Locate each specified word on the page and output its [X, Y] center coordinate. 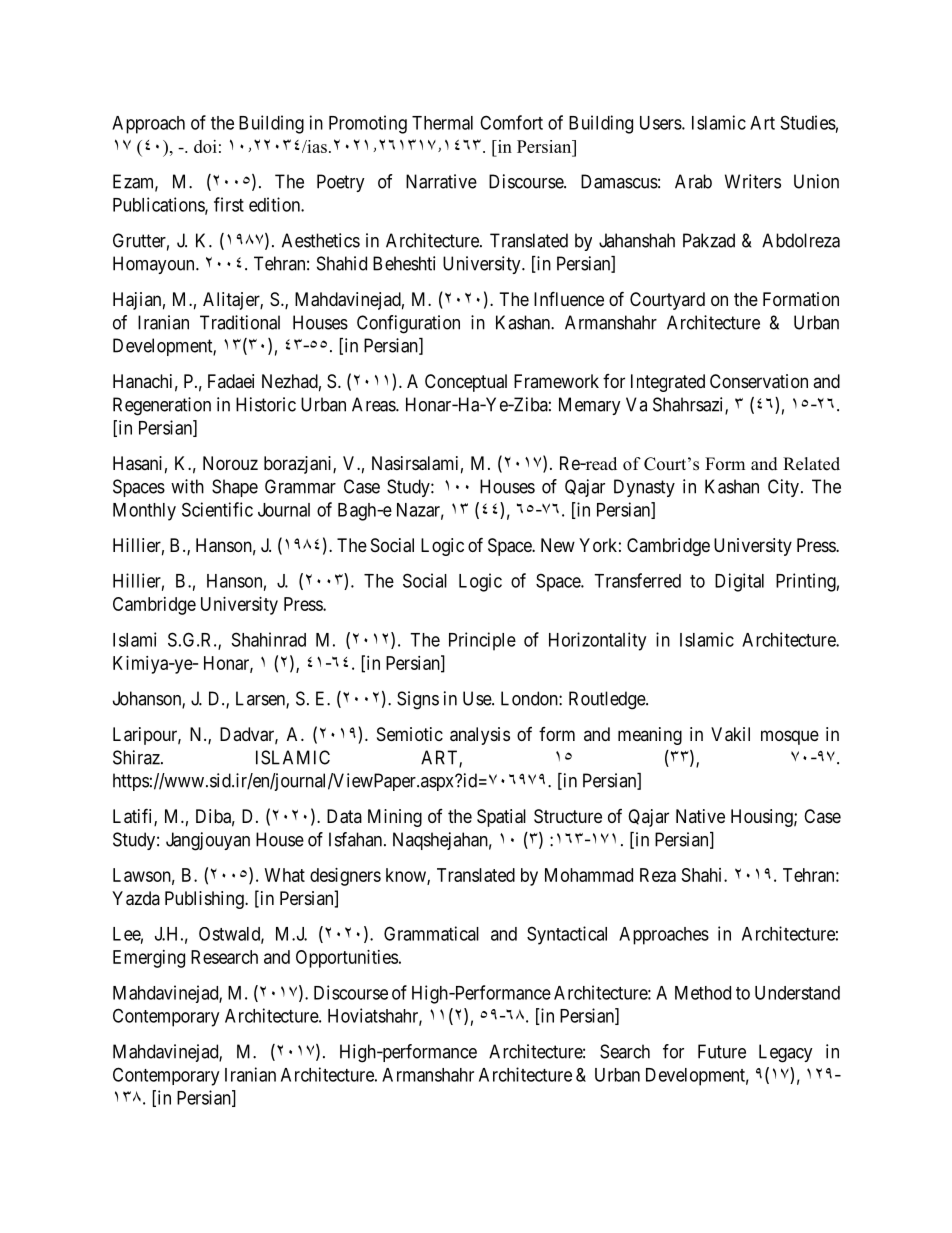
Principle [482, 641]
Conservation [759, 381]
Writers [753, 181]
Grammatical [431, 933]
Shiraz [137, 757]
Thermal [442, 123]
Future [722, 1051]
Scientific [217, 509]
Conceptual [466, 383]
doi [205, 146]
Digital [739, 582]
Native [700, 816]
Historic [266, 404]
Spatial [501, 818]
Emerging [149, 959]
